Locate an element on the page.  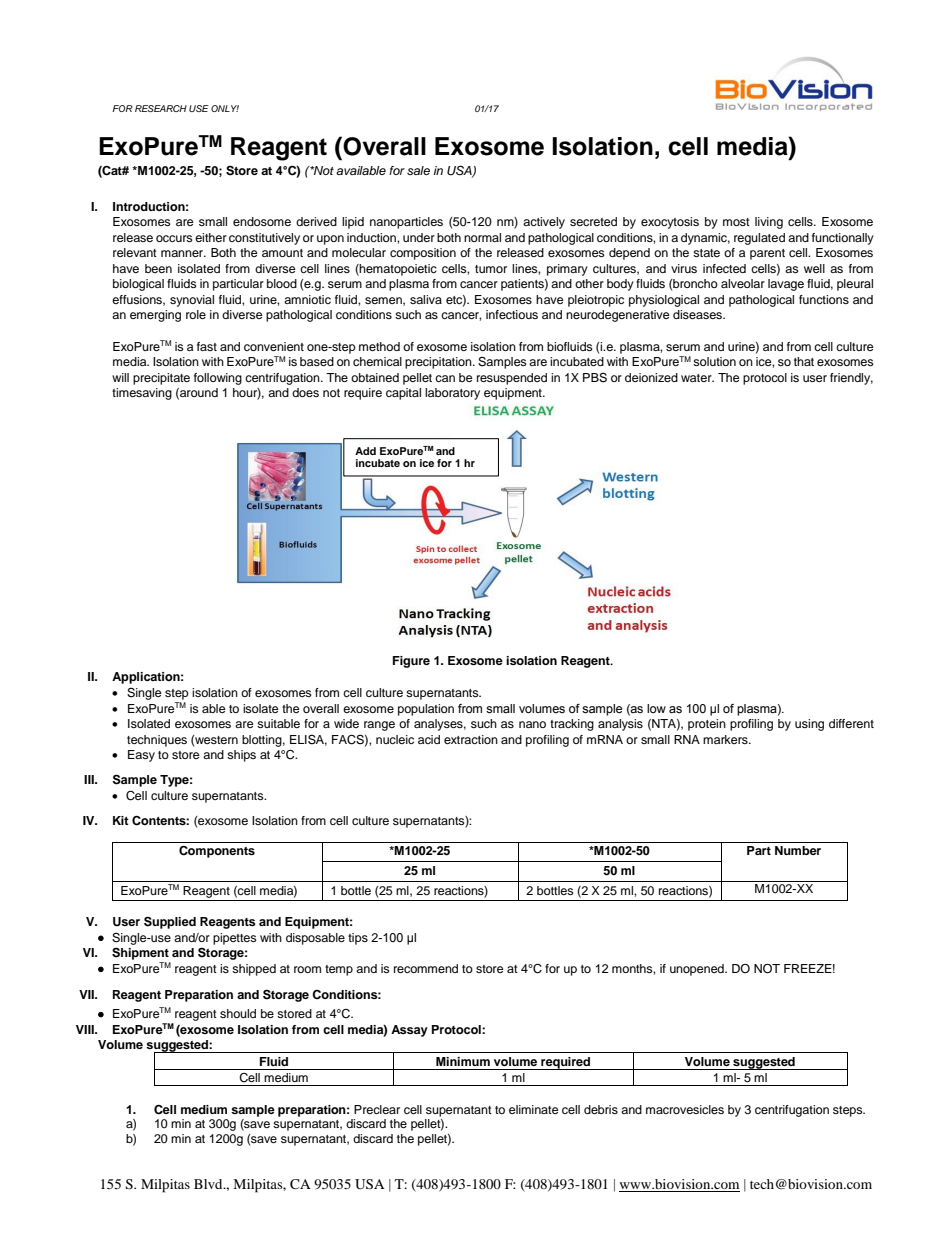
Number is located at coordinates (798, 850).
